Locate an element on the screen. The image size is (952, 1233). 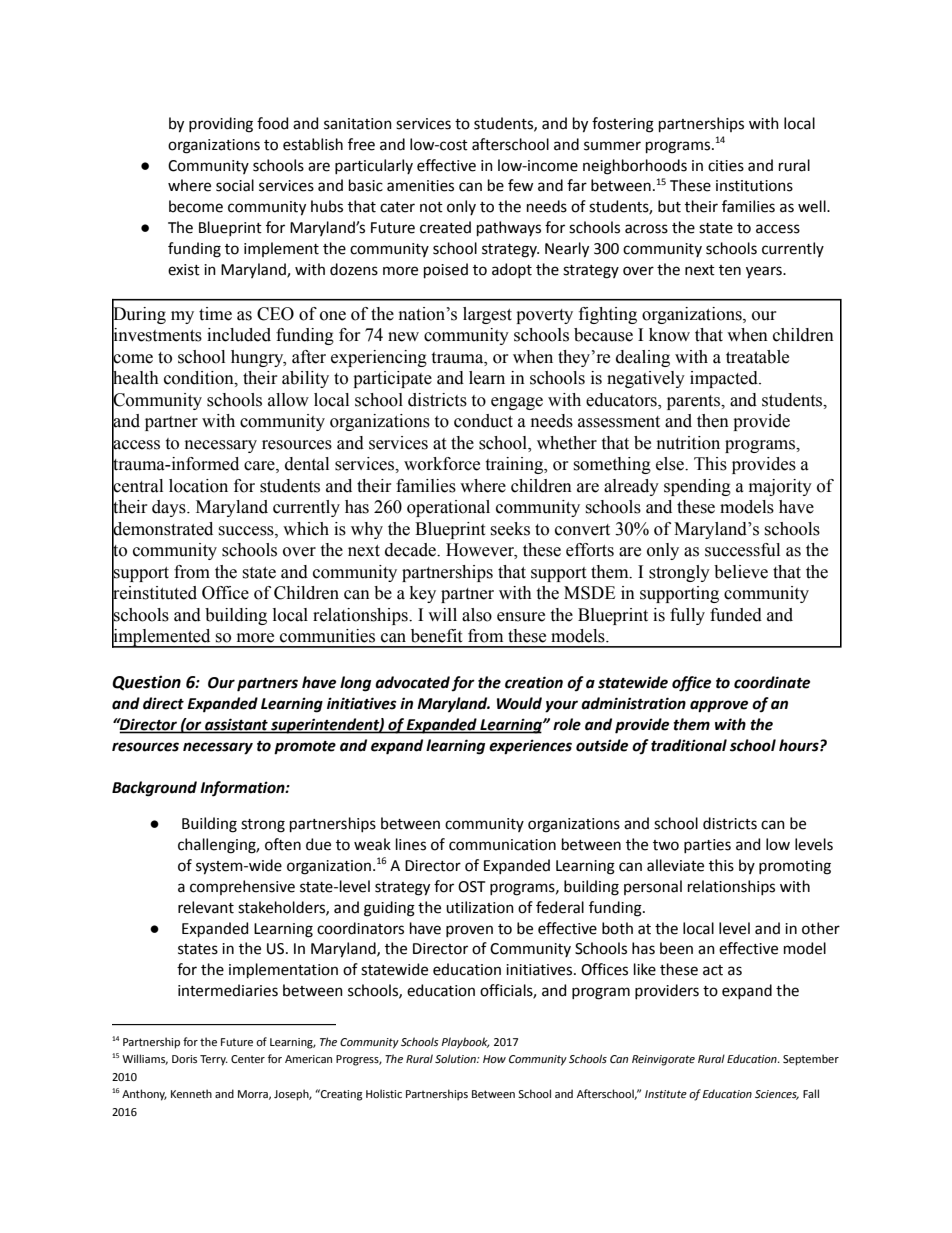
experiences is located at coordinates (530, 747).
